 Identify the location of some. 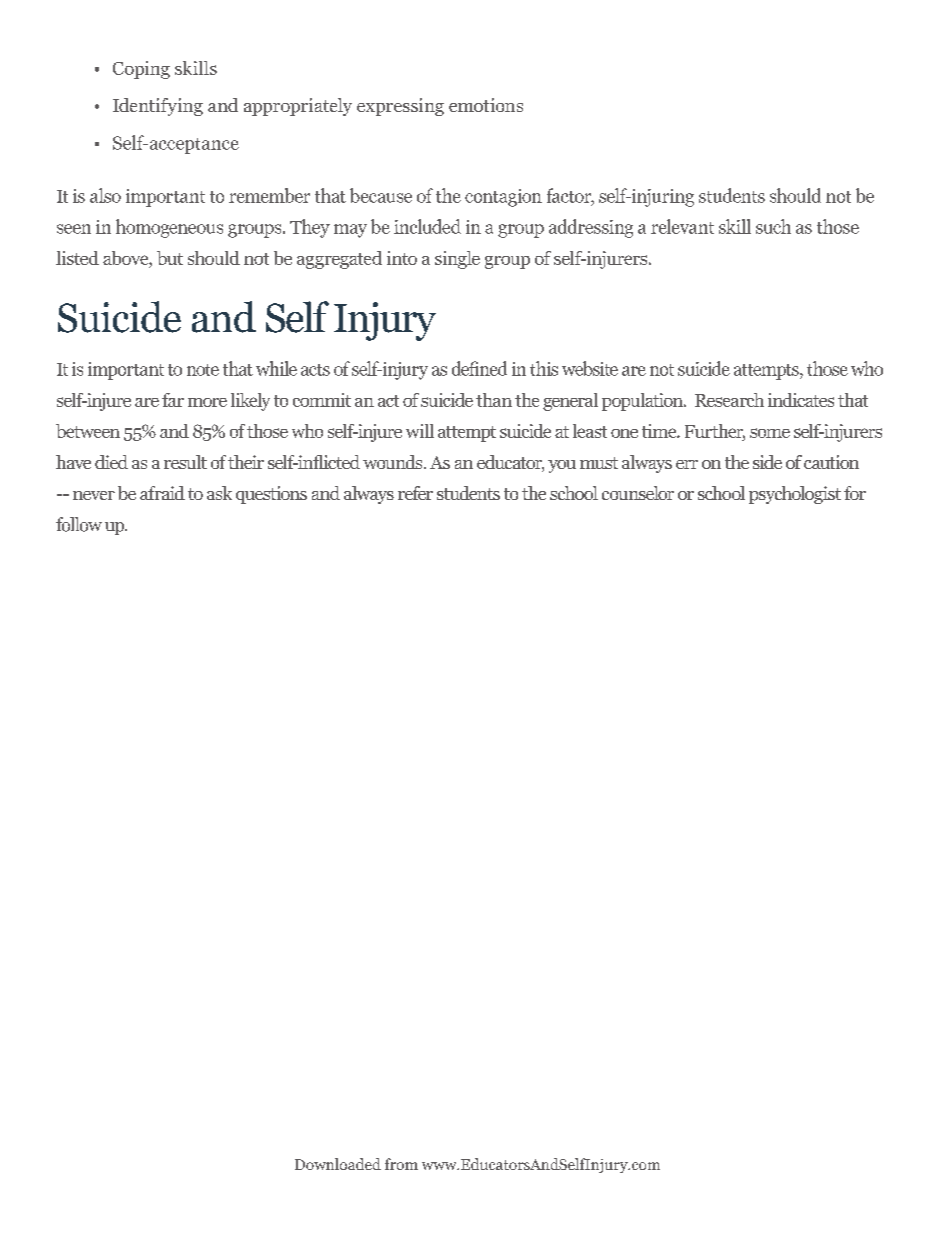
(770, 433).
